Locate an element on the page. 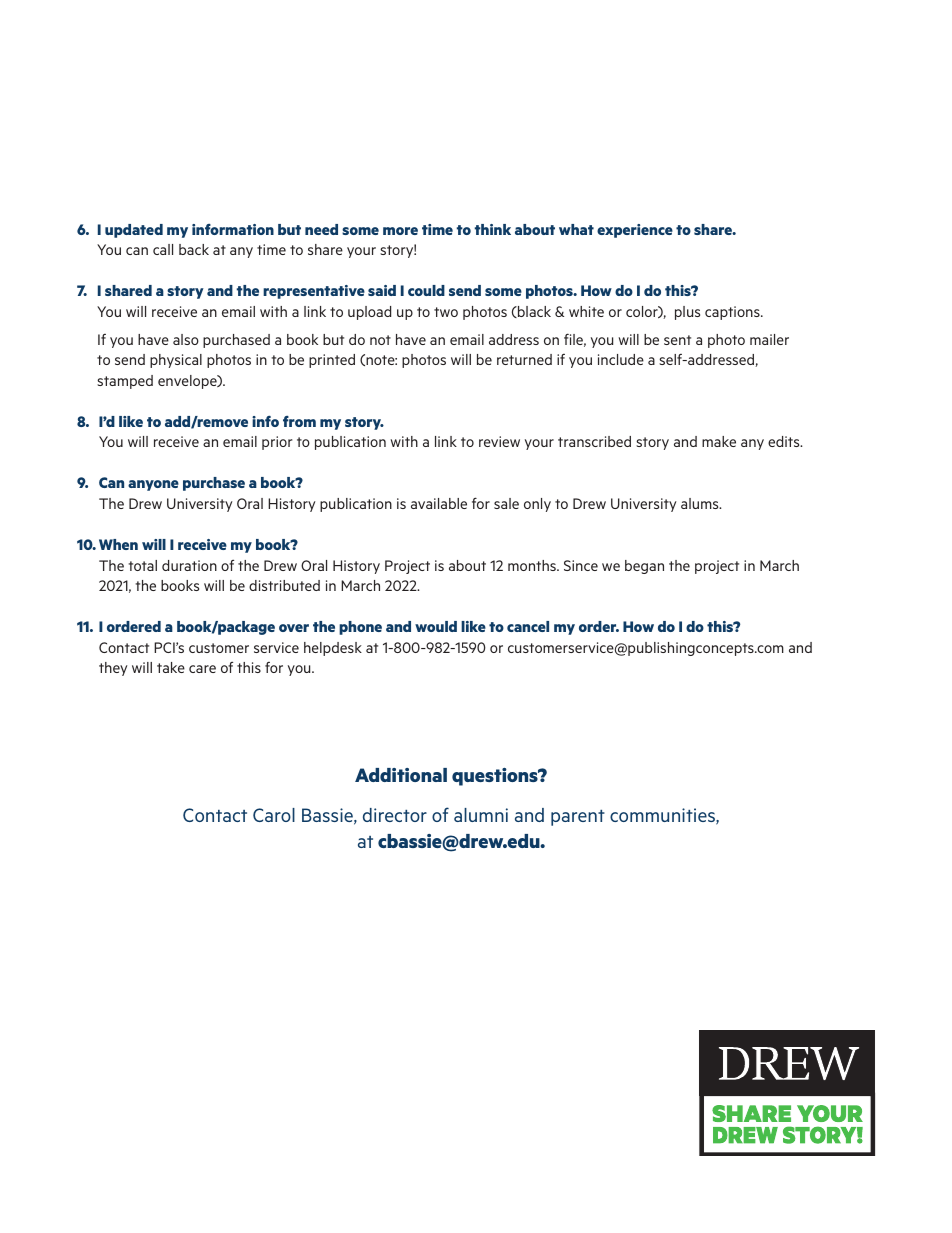 The width and height of the image is (952, 1233). think is located at coordinates (493, 229).
